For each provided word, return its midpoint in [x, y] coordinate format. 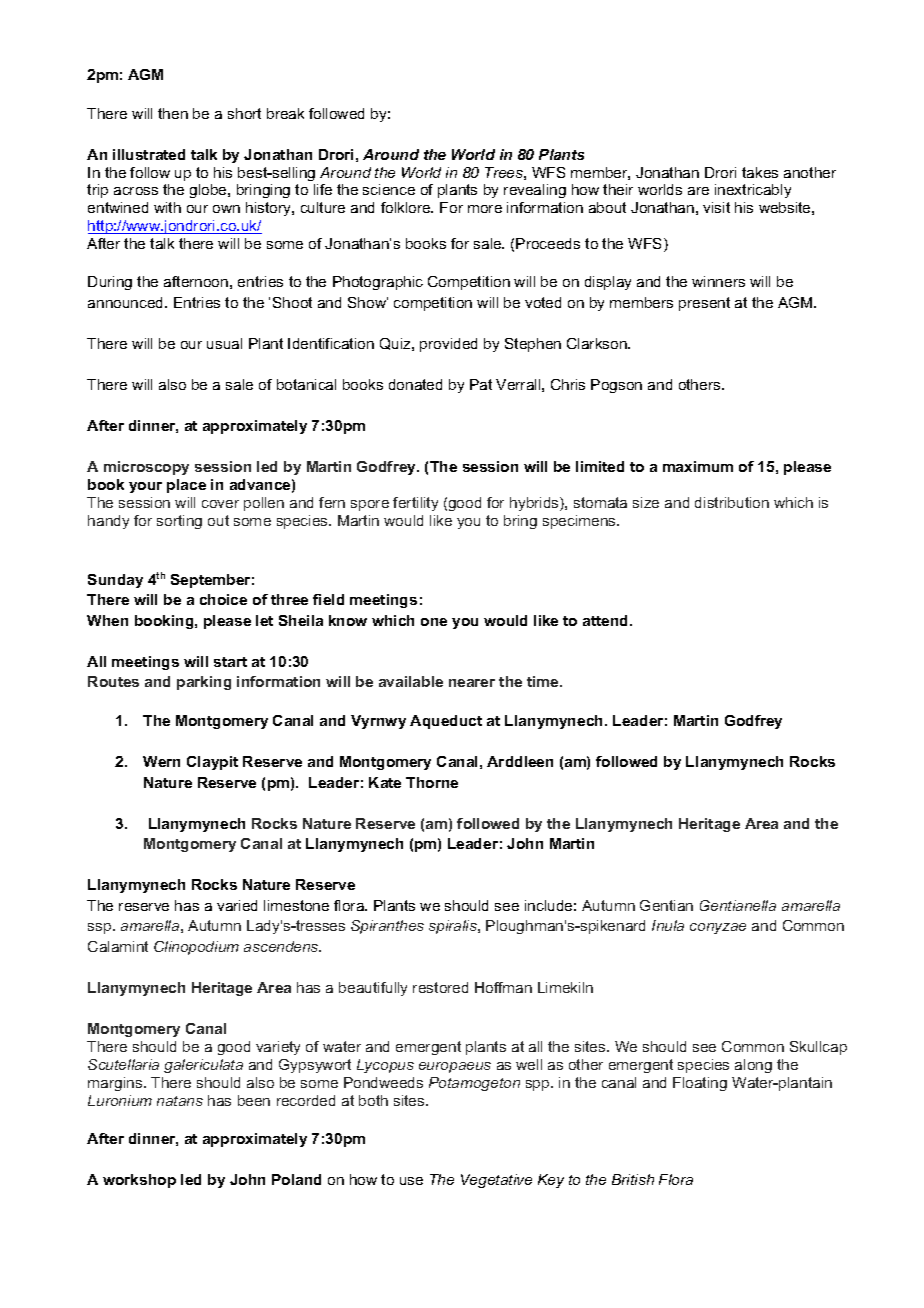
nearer [472, 683]
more [485, 209]
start [230, 662]
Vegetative [496, 1181]
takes [760, 172]
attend [607, 620]
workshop [139, 1181]
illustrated [149, 154]
